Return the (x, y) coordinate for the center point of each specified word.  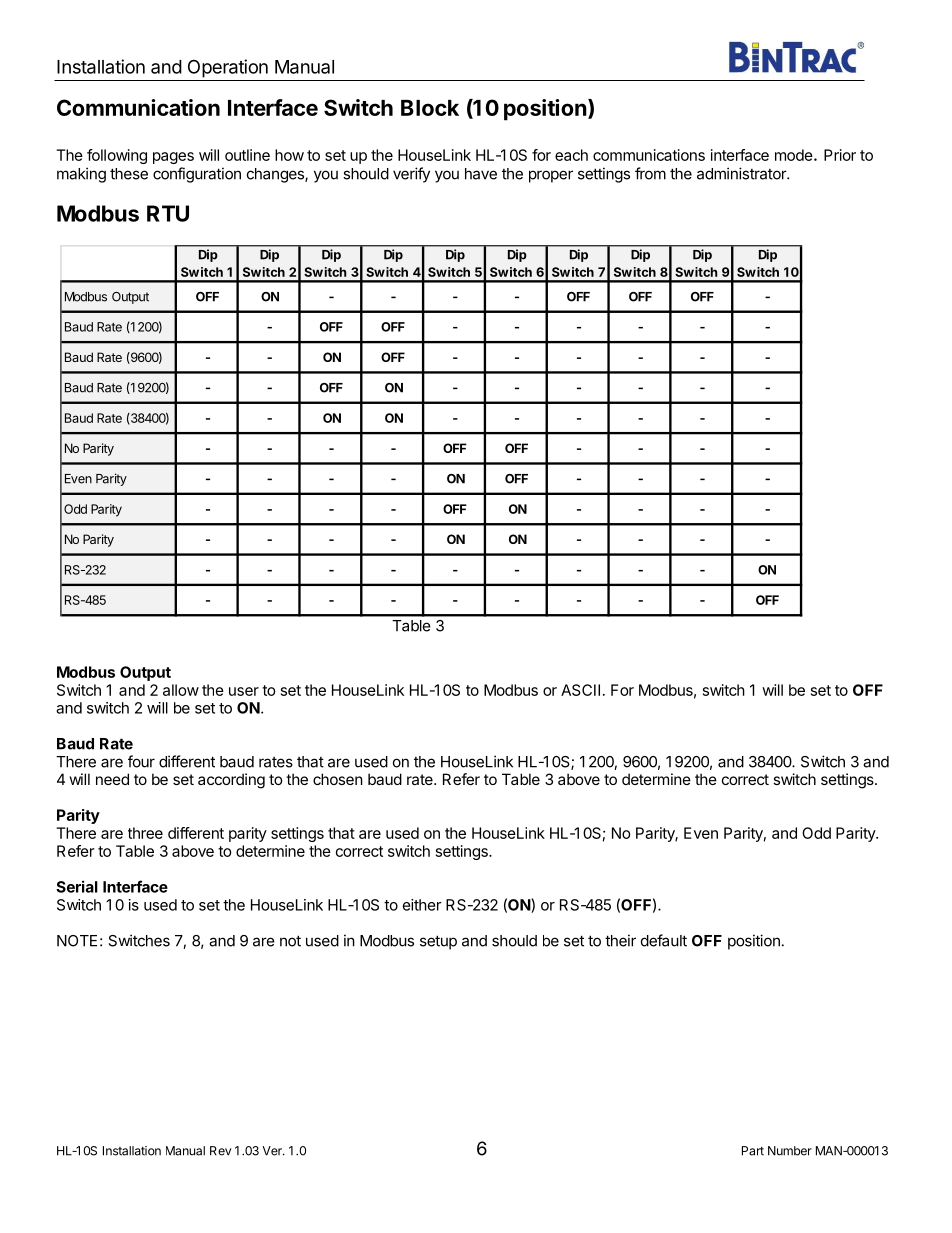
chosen (338, 779)
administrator (742, 173)
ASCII (580, 690)
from (650, 173)
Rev (221, 1151)
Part (753, 1151)
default (664, 940)
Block (430, 108)
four (141, 761)
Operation (228, 68)
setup (438, 942)
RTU (168, 213)
